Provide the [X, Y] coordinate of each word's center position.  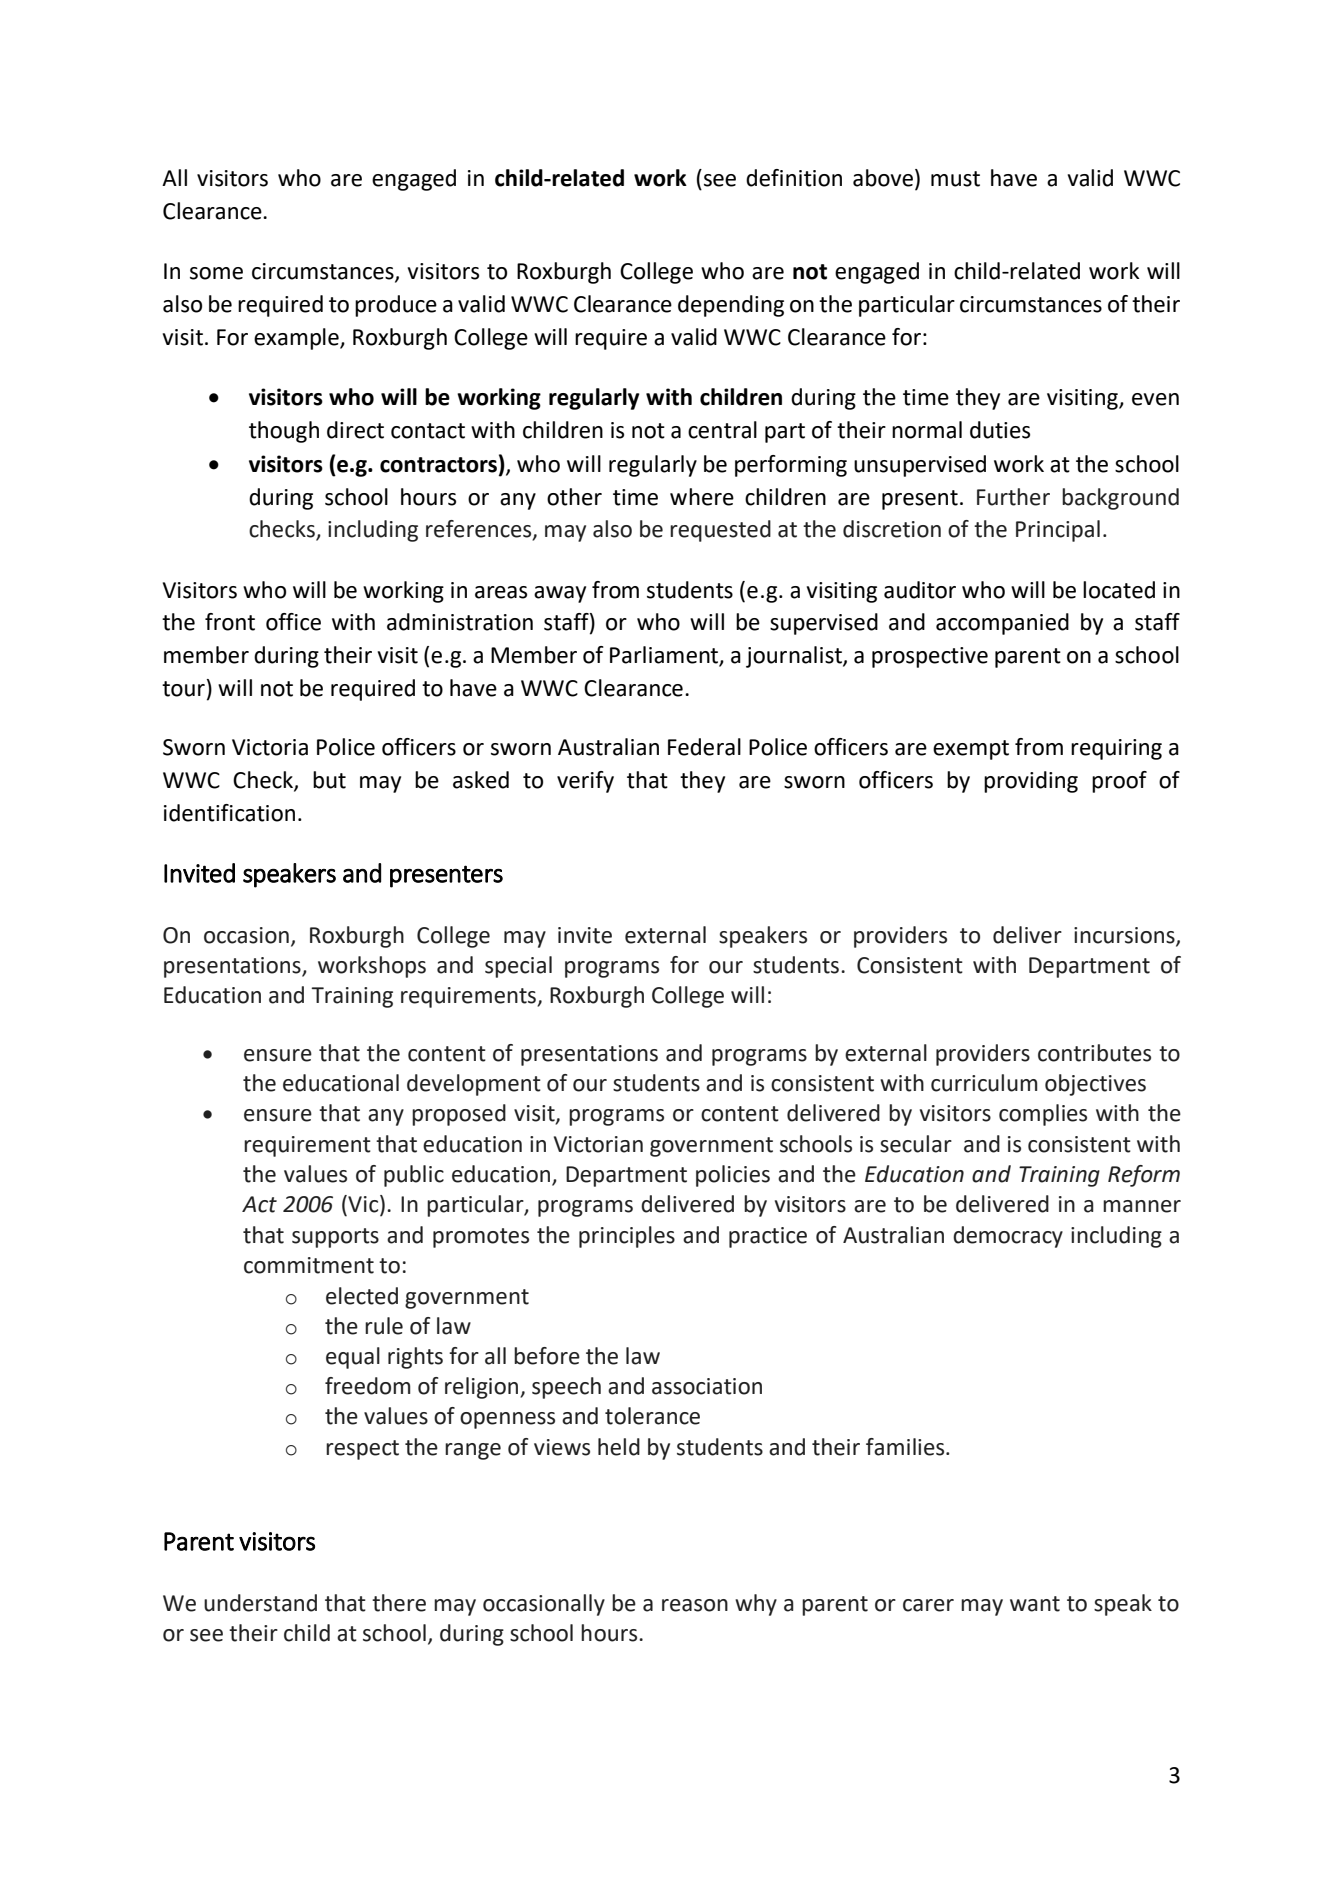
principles [627, 1237]
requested [720, 531]
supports [335, 1238]
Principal [1058, 531]
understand [260, 1603]
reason [695, 1605]
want [1035, 1604]
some [216, 273]
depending [731, 306]
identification [229, 813]
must [955, 179]
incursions [1125, 936]
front [230, 622]
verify [585, 782]
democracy [1008, 1237]
